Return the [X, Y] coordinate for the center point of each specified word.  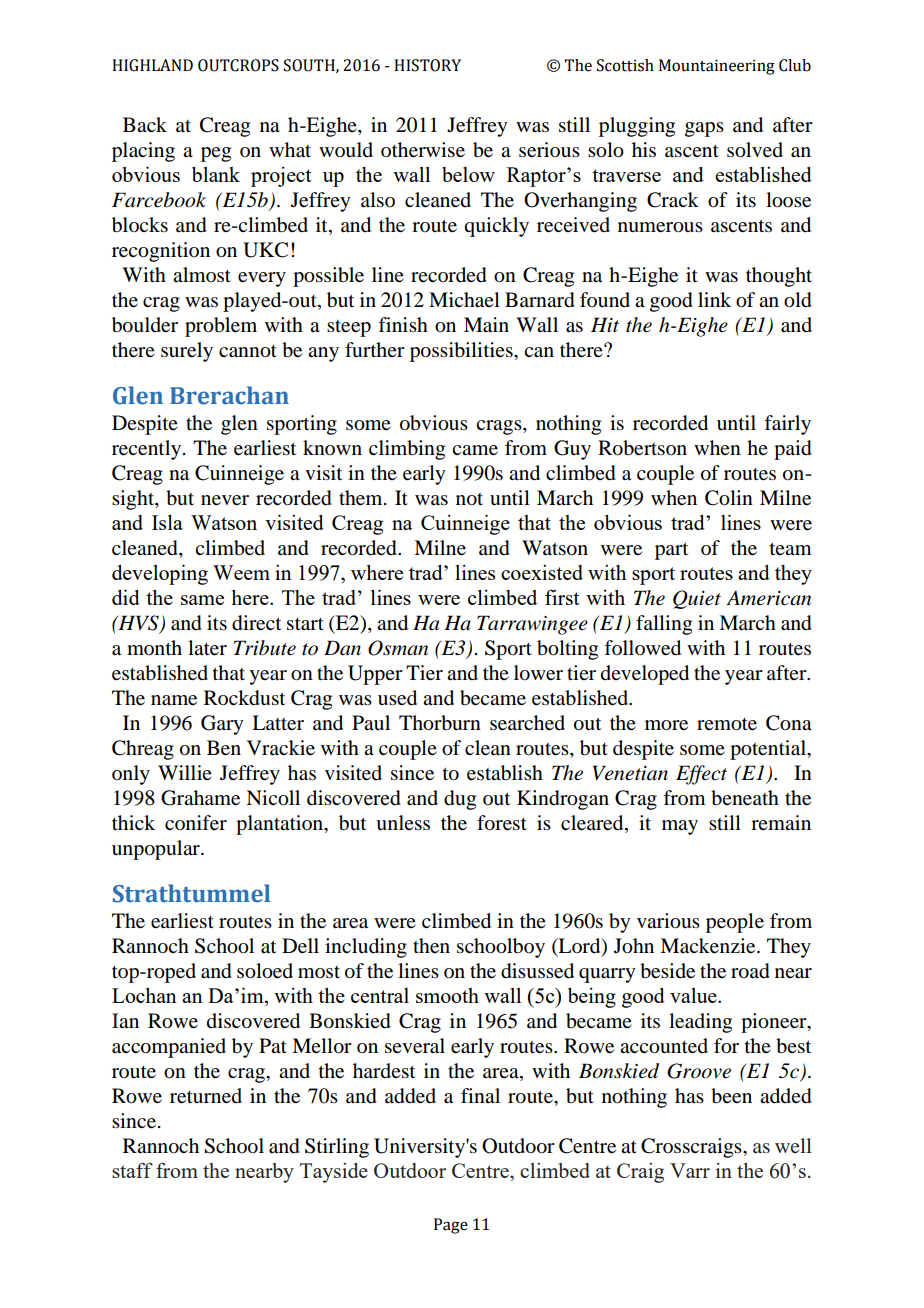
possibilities [462, 352]
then [431, 946]
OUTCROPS [238, 65]
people [735, 923]
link [714, 299]
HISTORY [427, 65]
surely [187, 352]
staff [132, 1170]
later [207, 648]
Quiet [697, 599]
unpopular [157, 850]
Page [451, 1226]
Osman [398, 648]
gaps [704, 129]
